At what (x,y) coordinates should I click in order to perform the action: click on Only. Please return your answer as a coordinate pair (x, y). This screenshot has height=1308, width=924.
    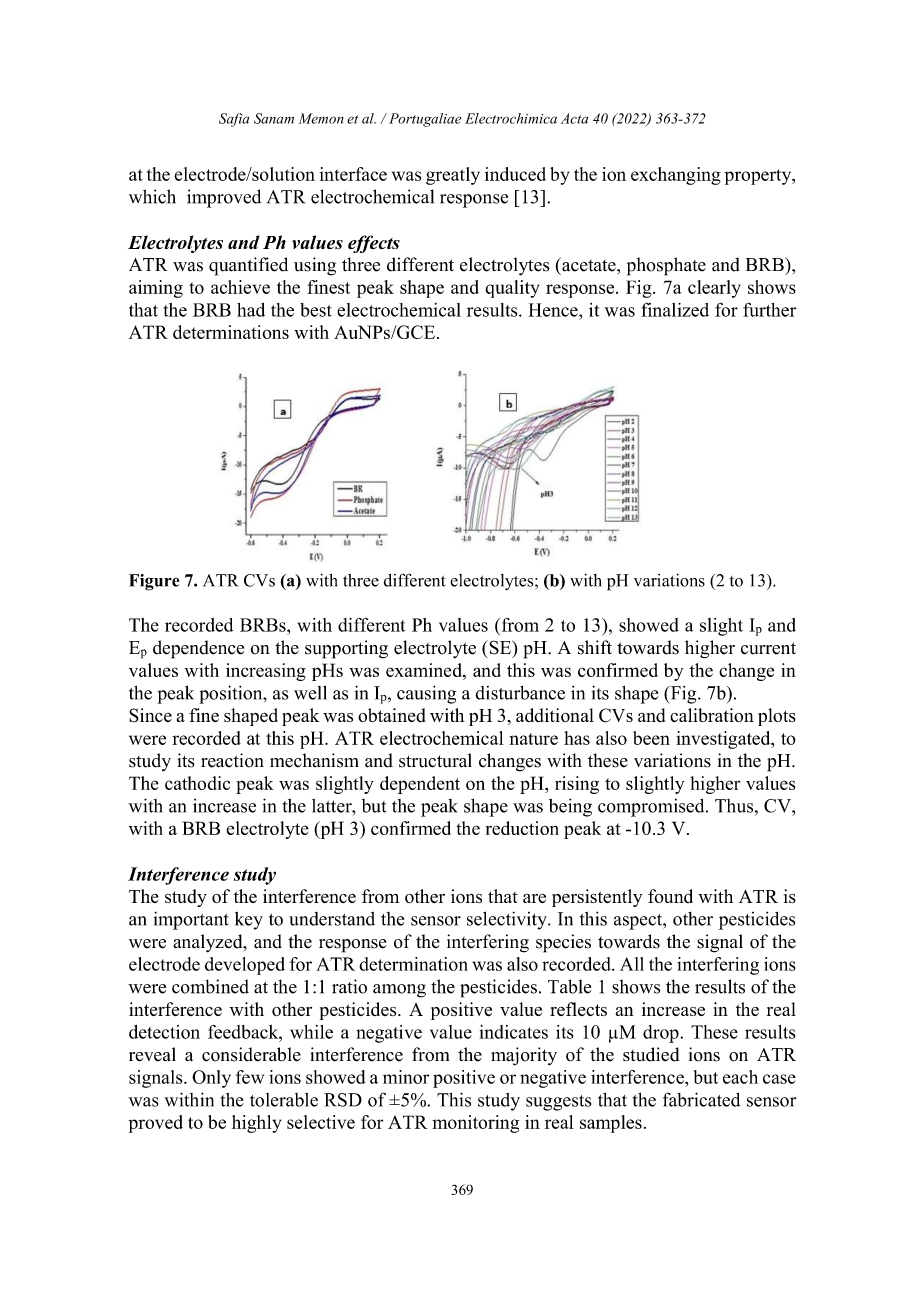
    Looking at the image, I should click on (211, 1079).
